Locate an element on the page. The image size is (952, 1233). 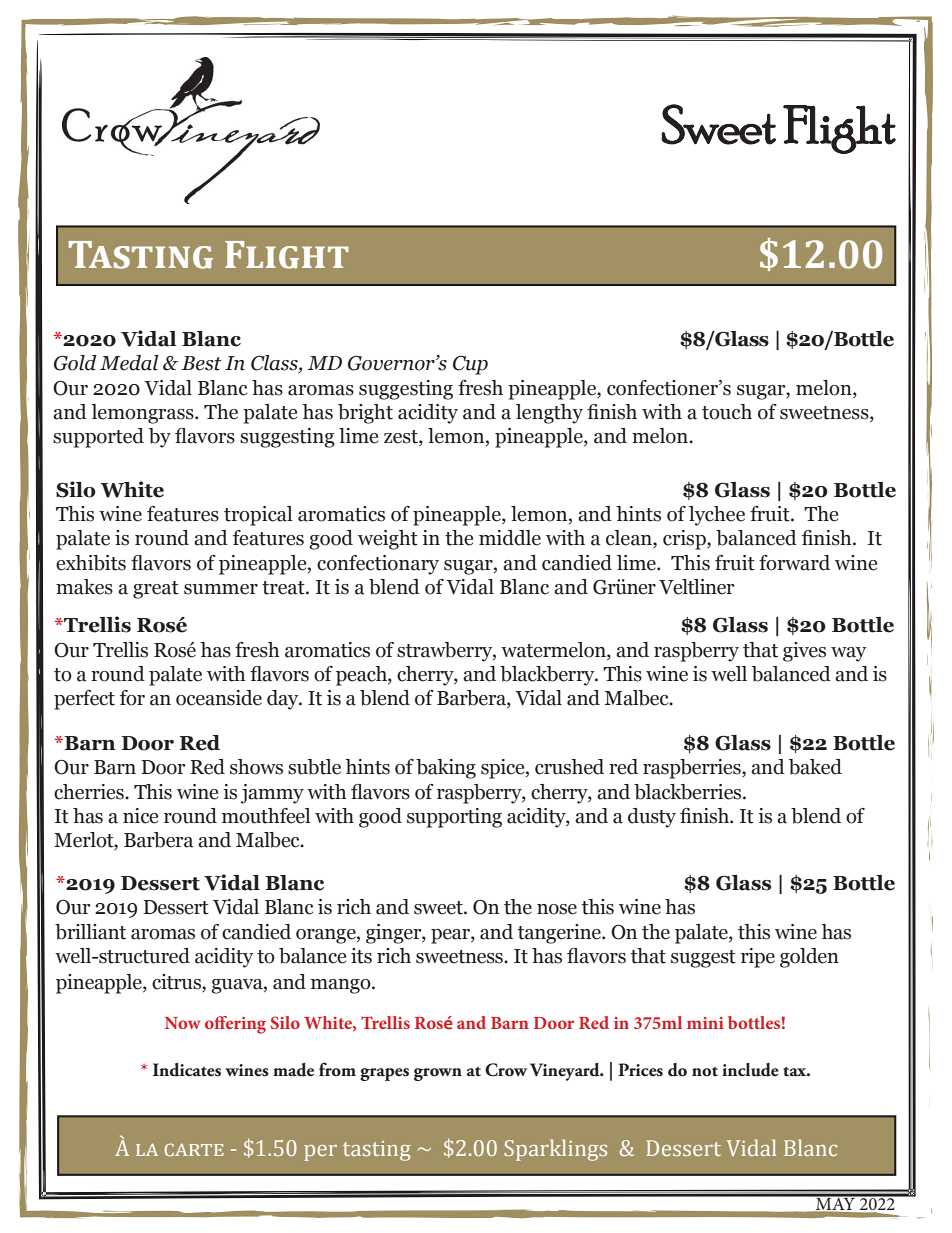
forward is located at coordinates (794, 563).
